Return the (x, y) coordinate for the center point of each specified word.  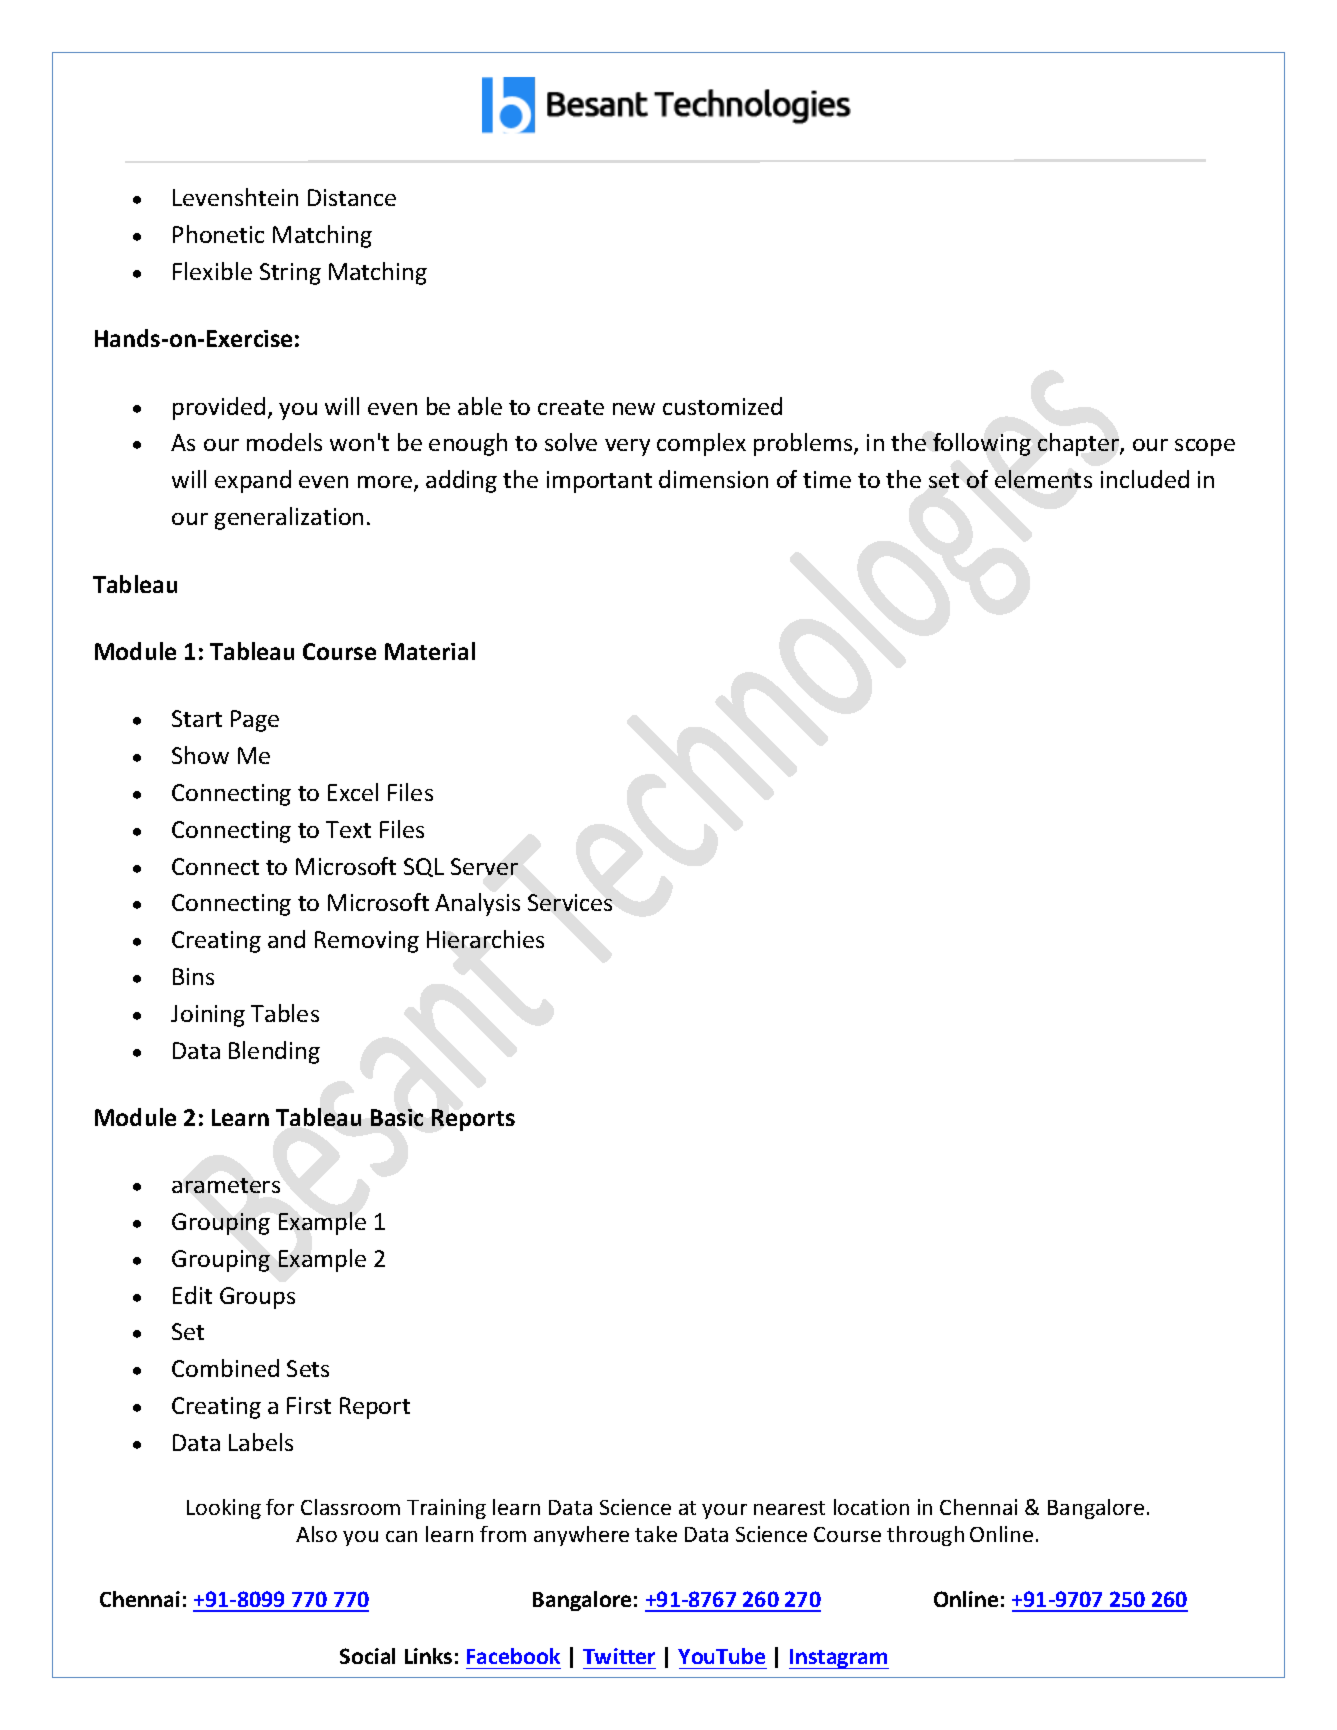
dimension (713, 479)
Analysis (477, 904)
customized (722, 406)
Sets (308, 1368)
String (290, 274)
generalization (289, 518)
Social (367, 1656)
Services (570, 902)
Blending (274, 1052)
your (724, 1511)
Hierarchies (485, 939)
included (1145, 479)
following (982, 444)
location (871, 1507)
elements (1043, 479)
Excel (353, 792)
